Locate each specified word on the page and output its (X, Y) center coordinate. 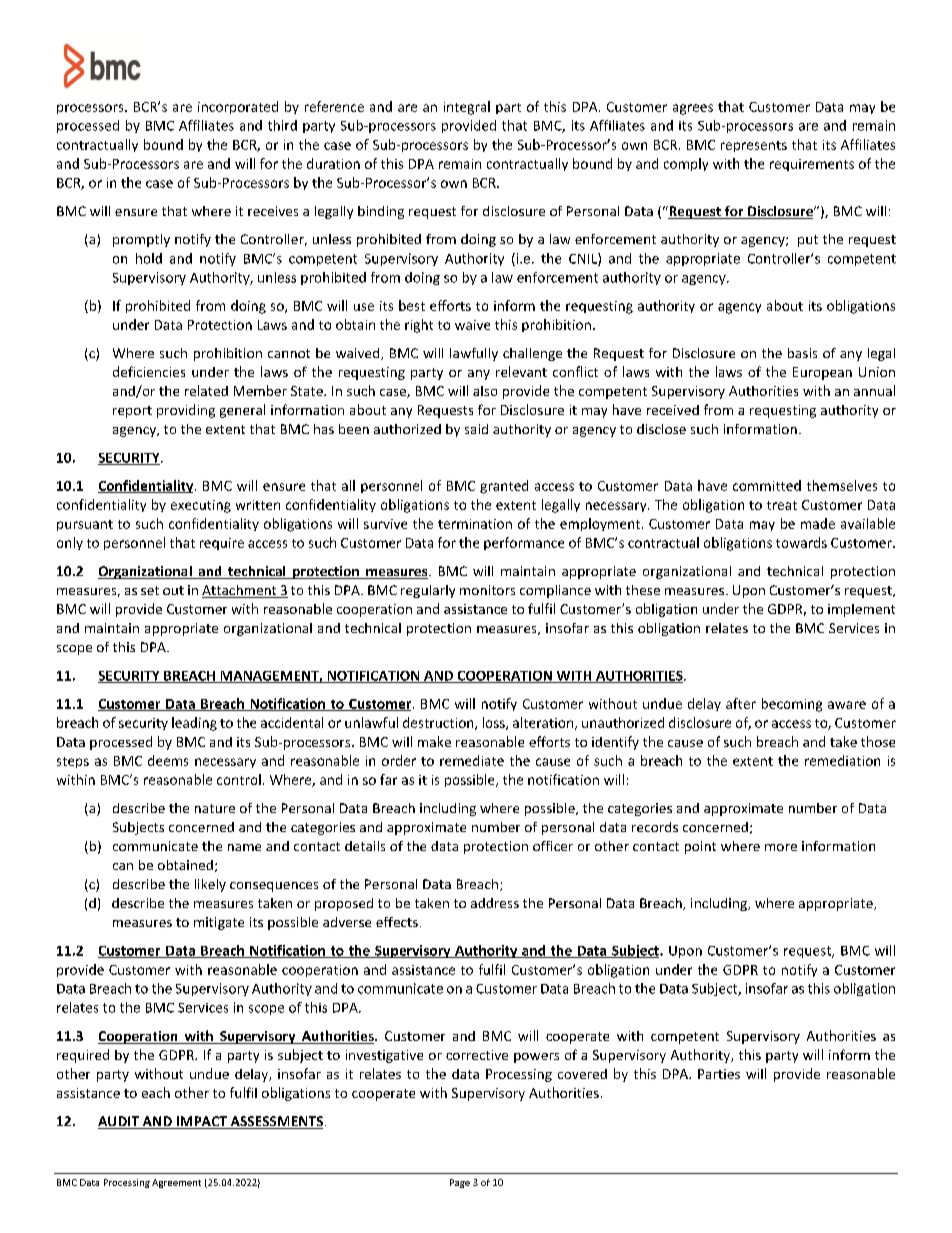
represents (754, 146)
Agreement (176, 1183)
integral (467, 108)
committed (767, 485)
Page (460, 1183)
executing (201, 506)
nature (215, 808)
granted (504, 487)
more (781, 847)
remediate (472, 760)
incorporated (238, 107)
